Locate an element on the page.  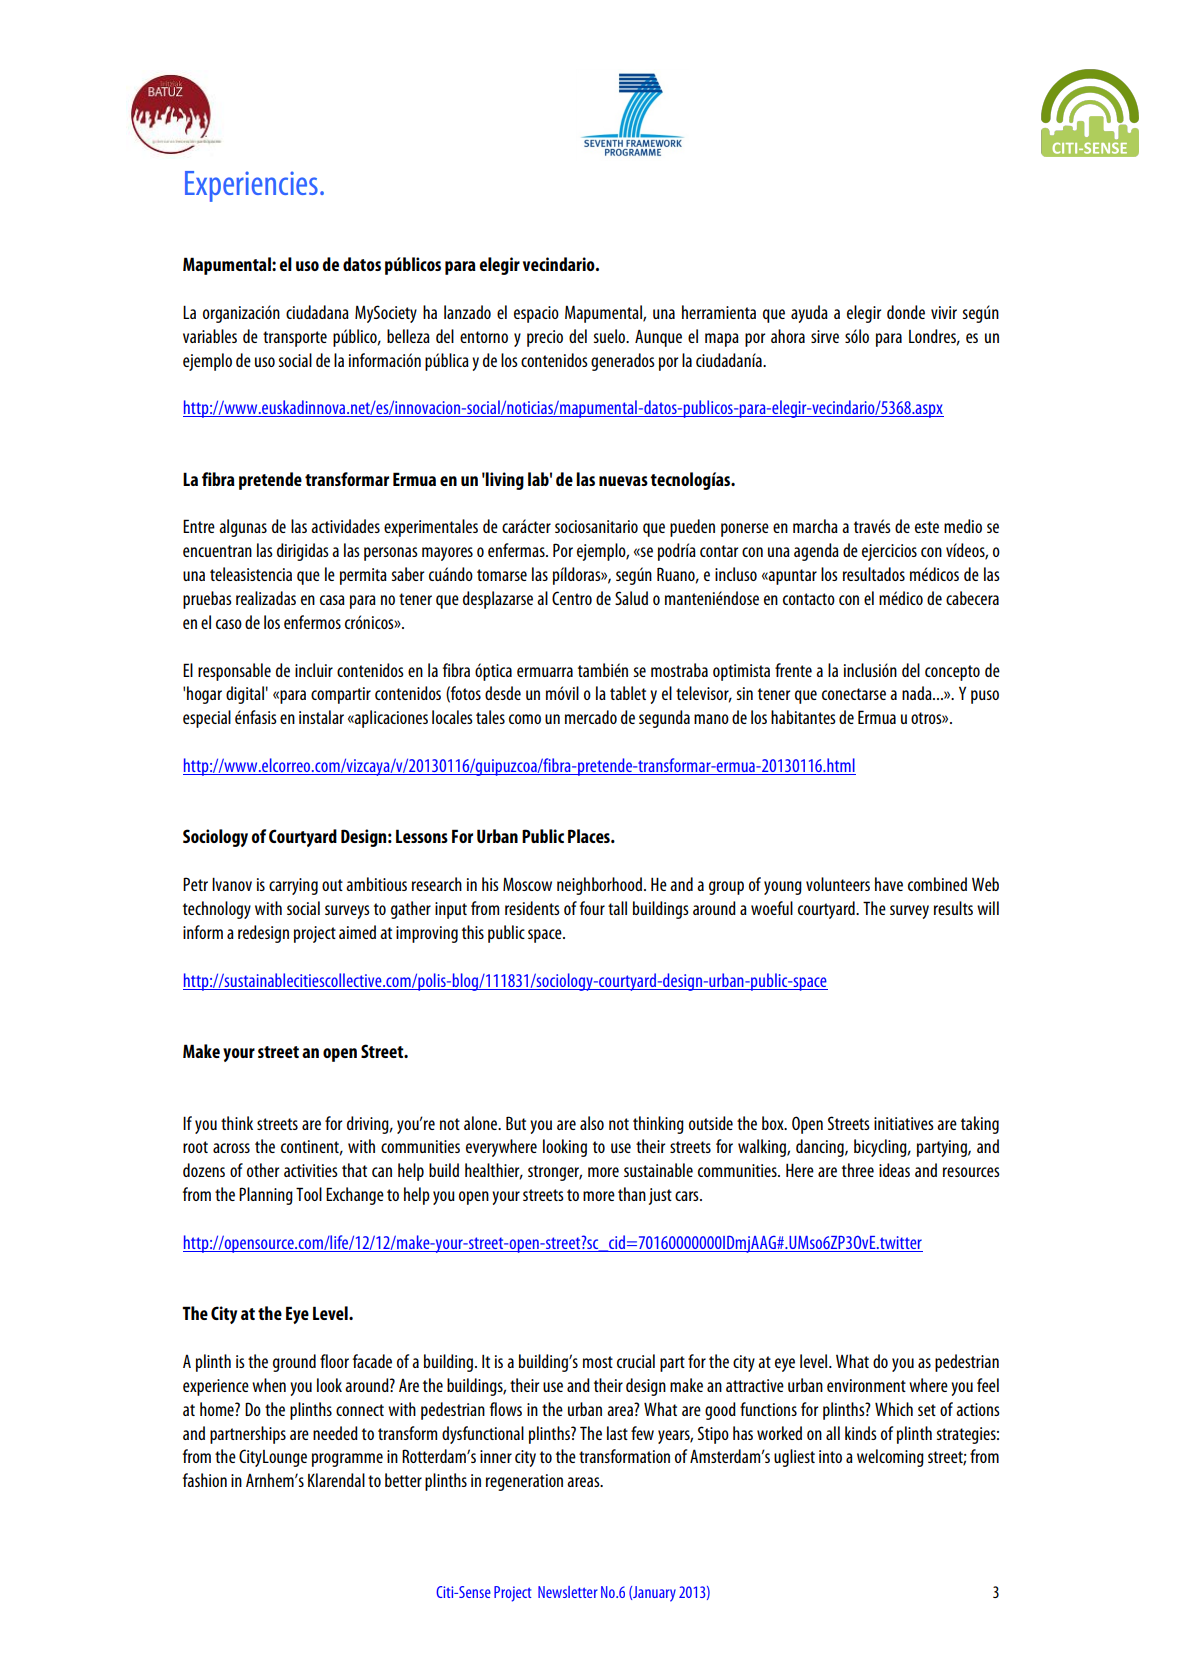
Newsletter is located at coordinates (568, 1592).
